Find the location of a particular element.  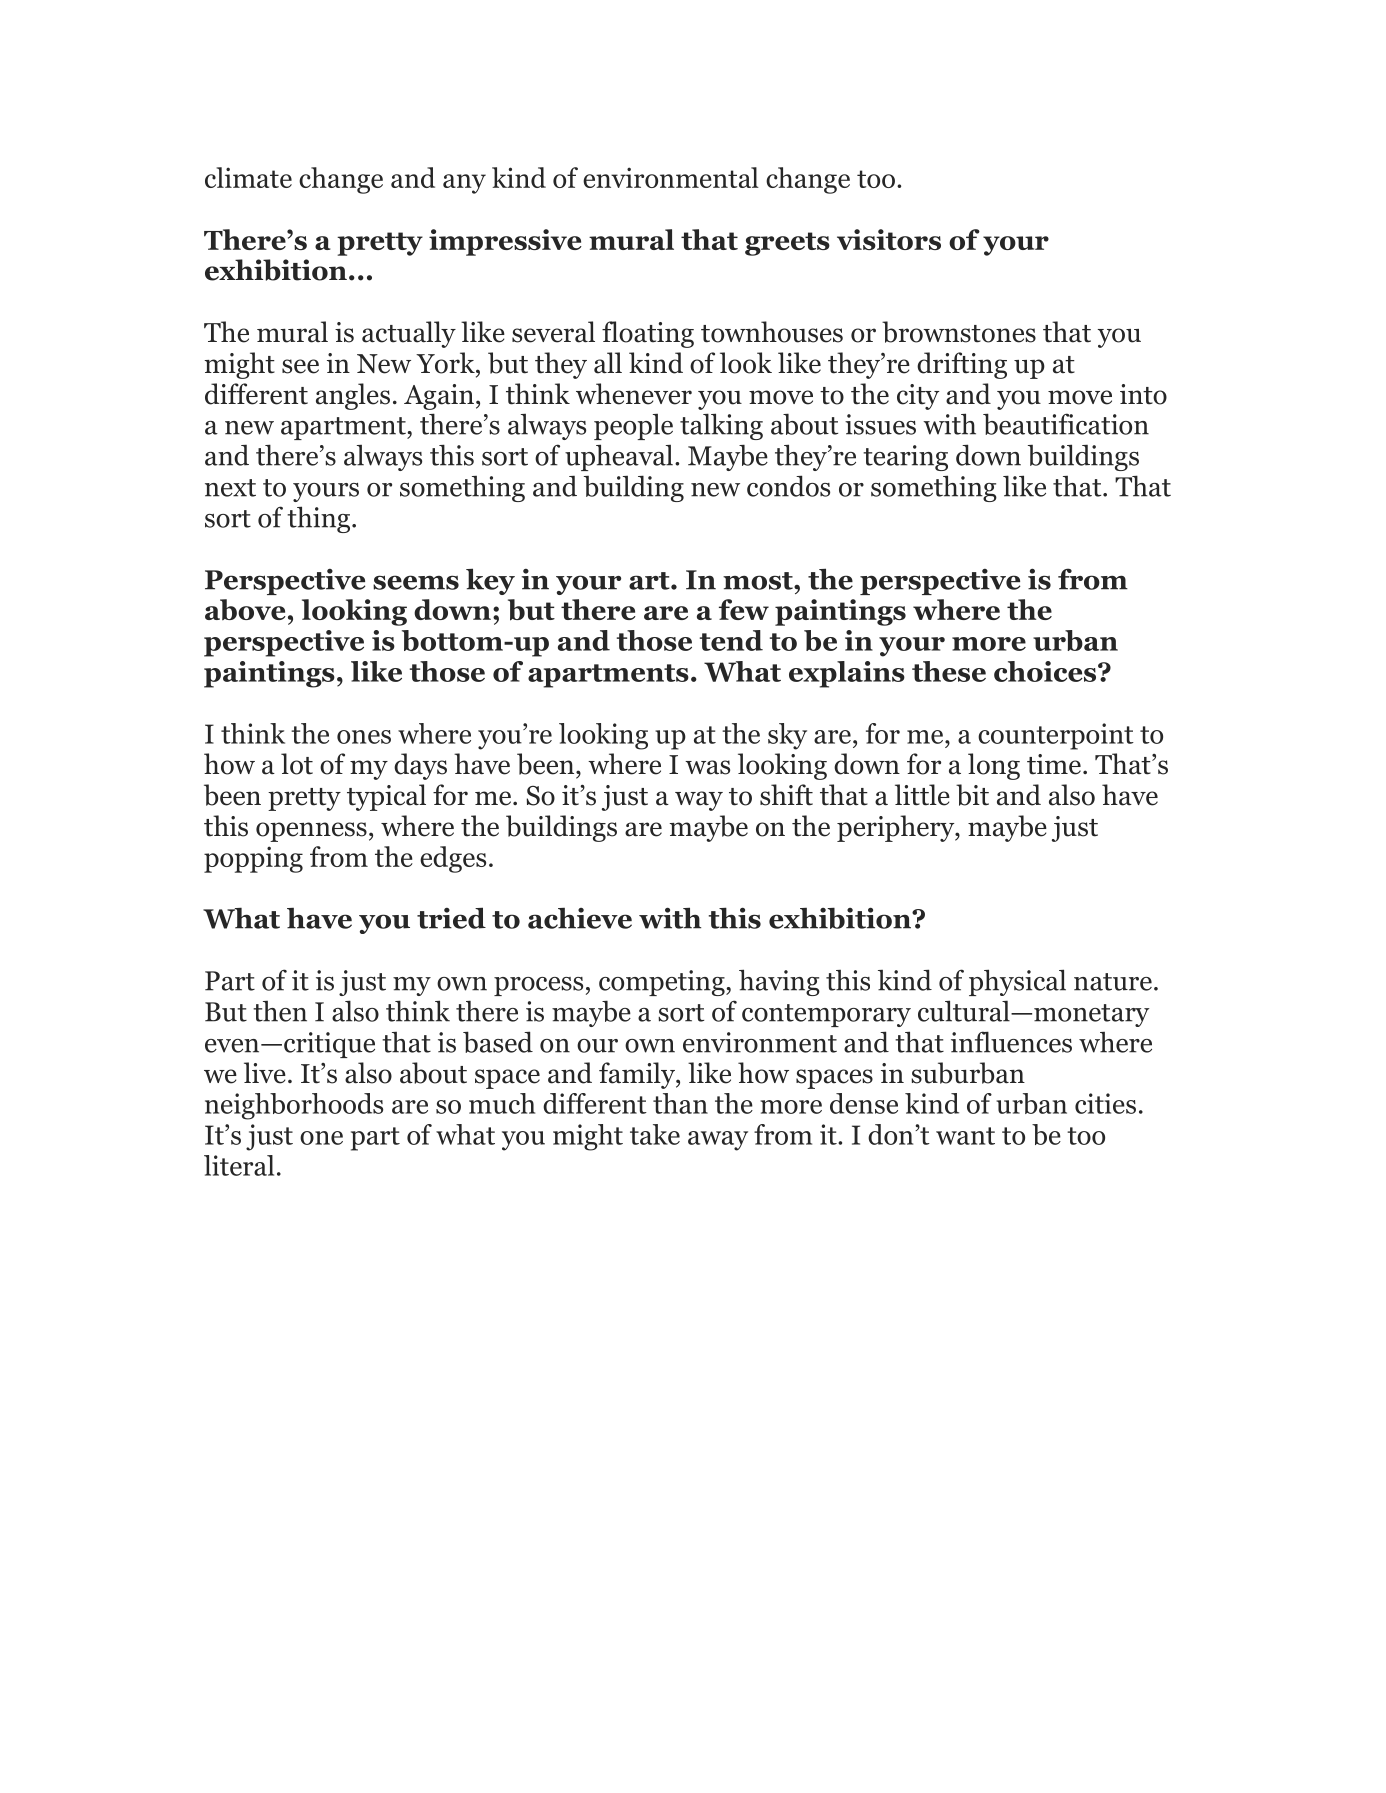

than is located at coordinates (680, 1103).
